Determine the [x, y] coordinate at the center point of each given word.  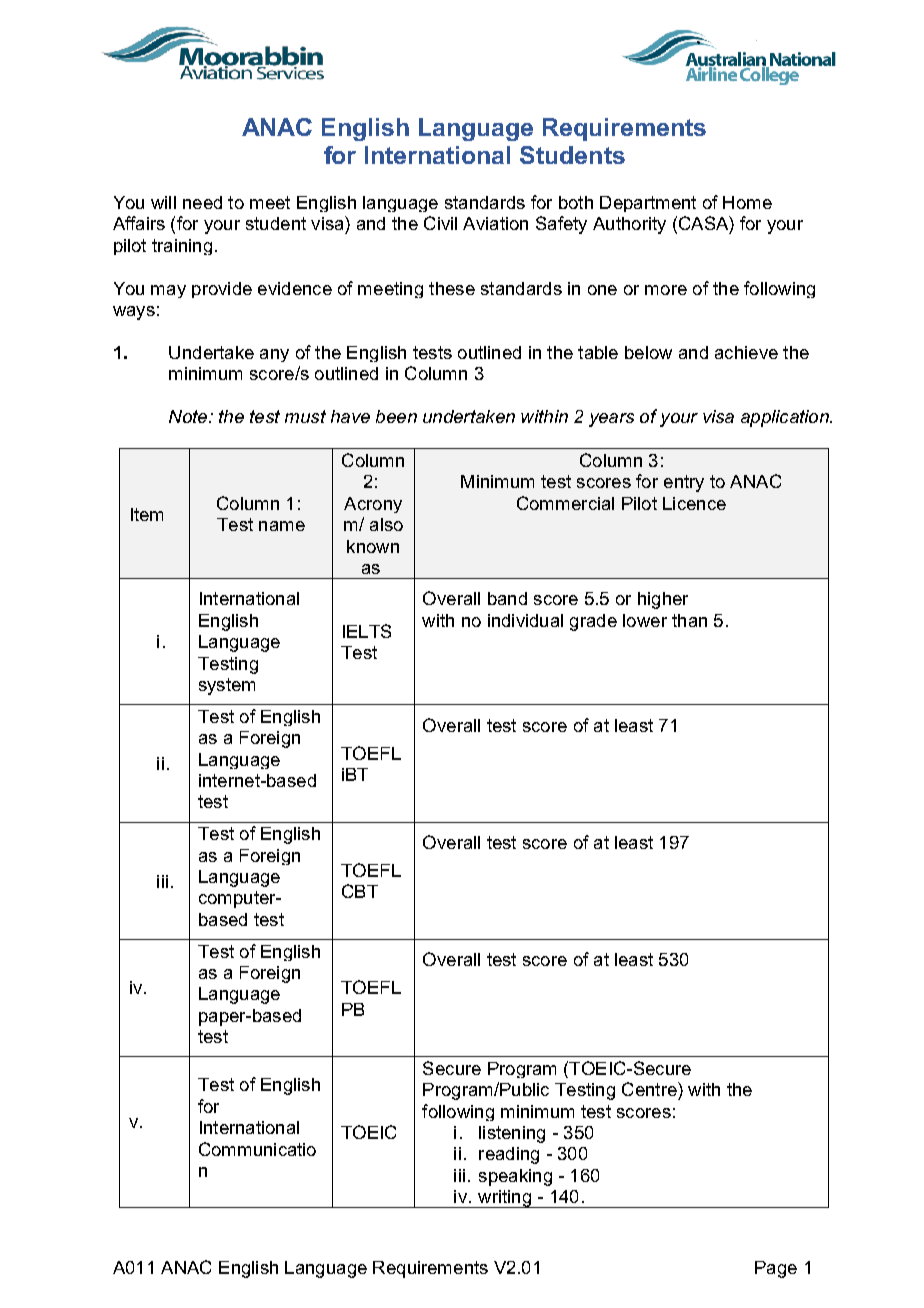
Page [776, 1269]
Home [747, 202]
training [182, 247]
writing [504, 1199]
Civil [440, 223]
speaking [515, 1177]
